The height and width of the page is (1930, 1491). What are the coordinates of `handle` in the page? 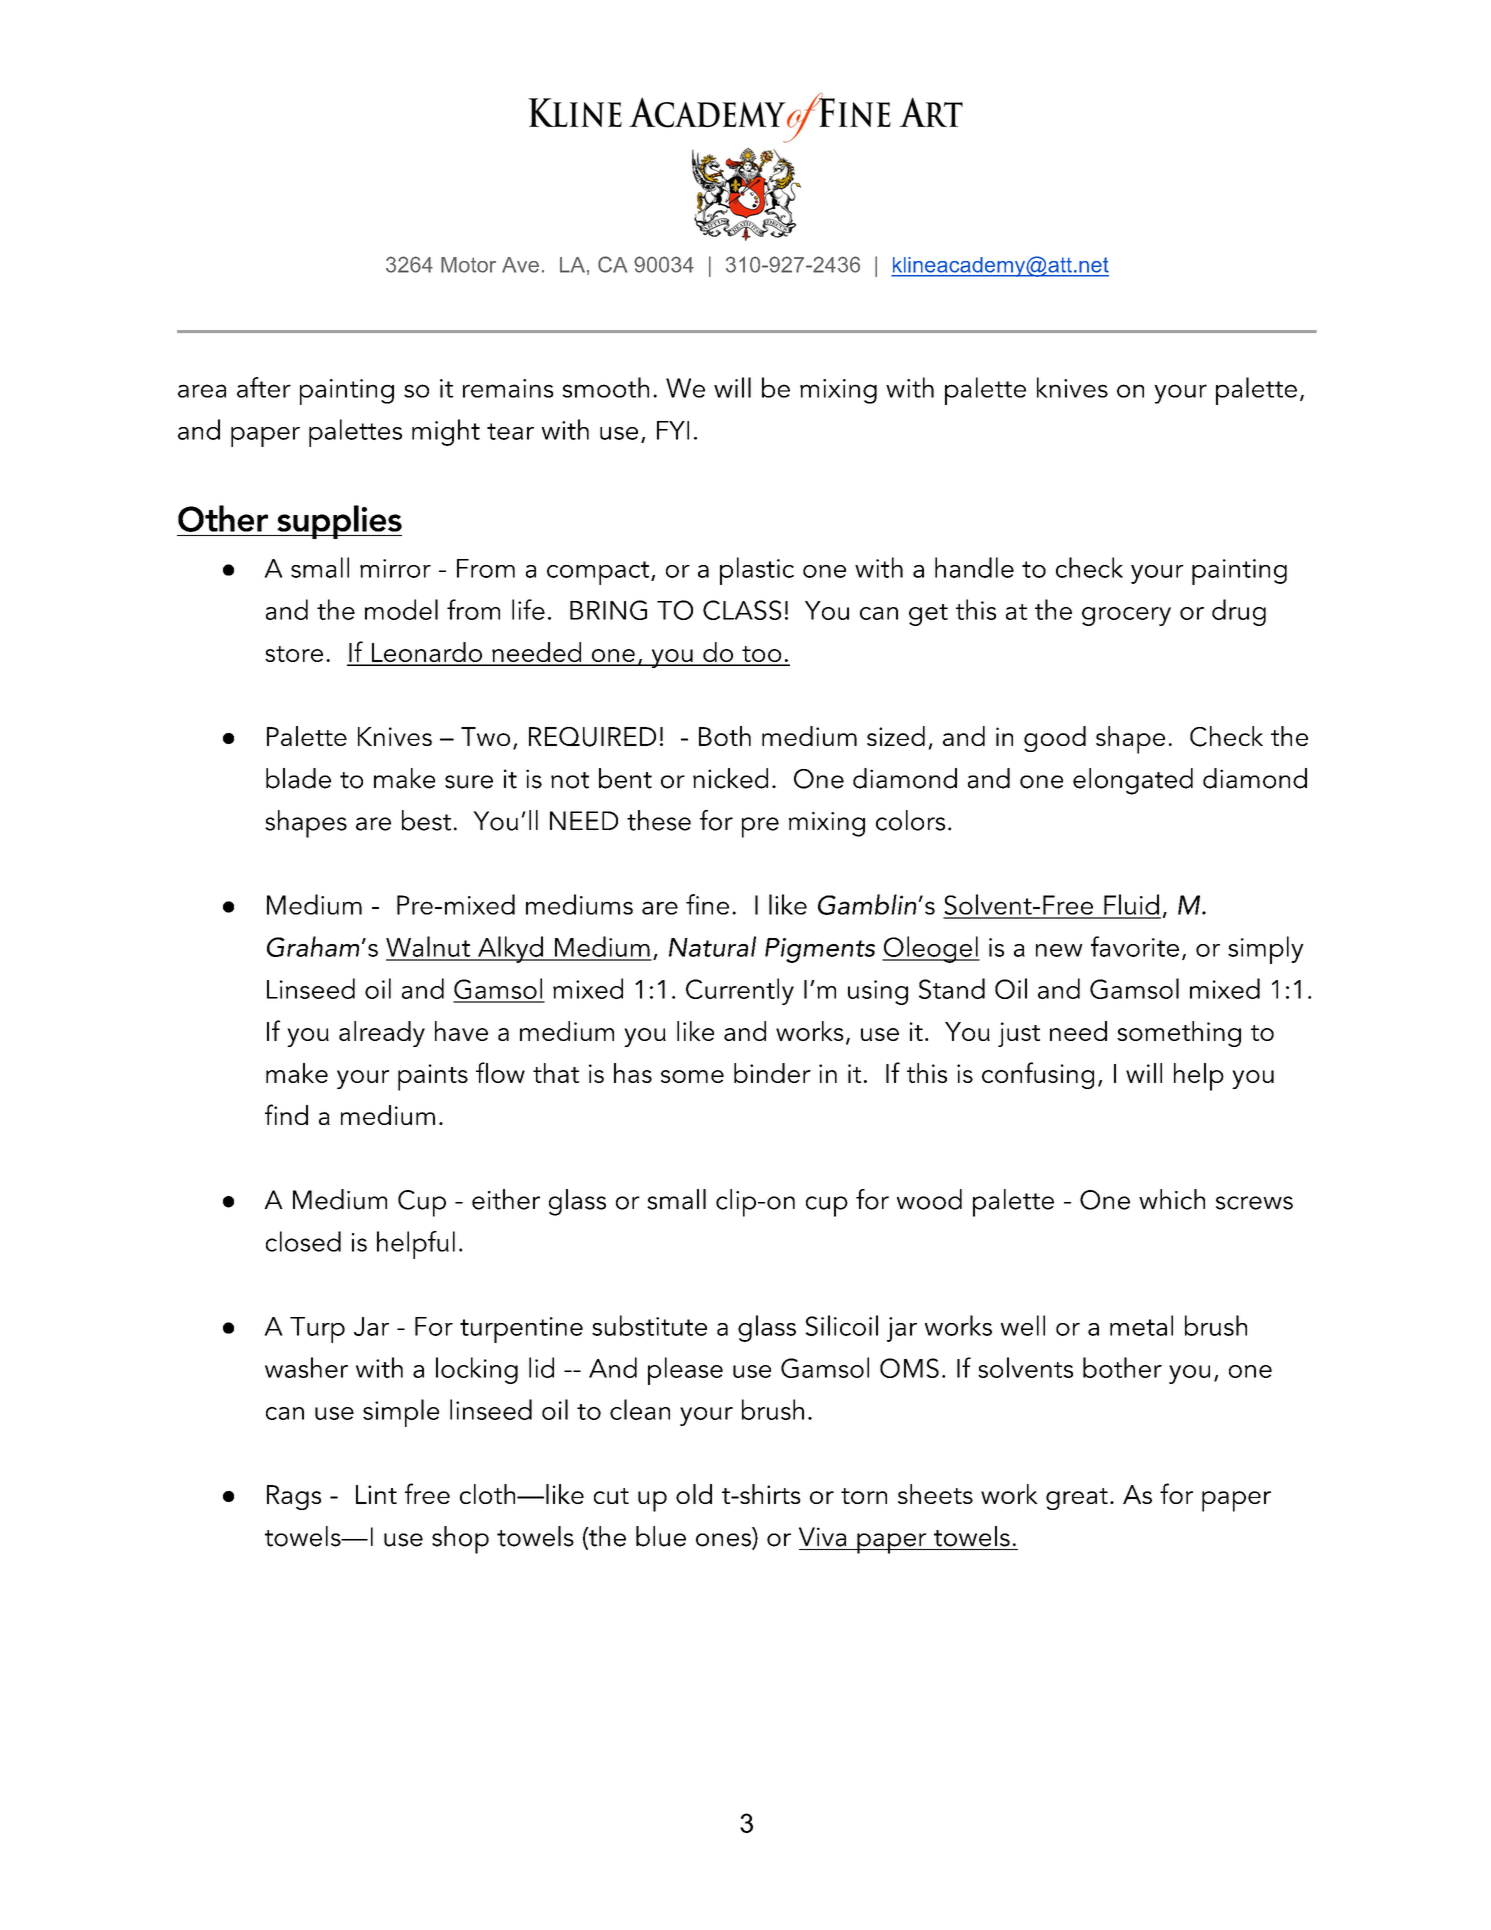 It's located at (974, 567).
